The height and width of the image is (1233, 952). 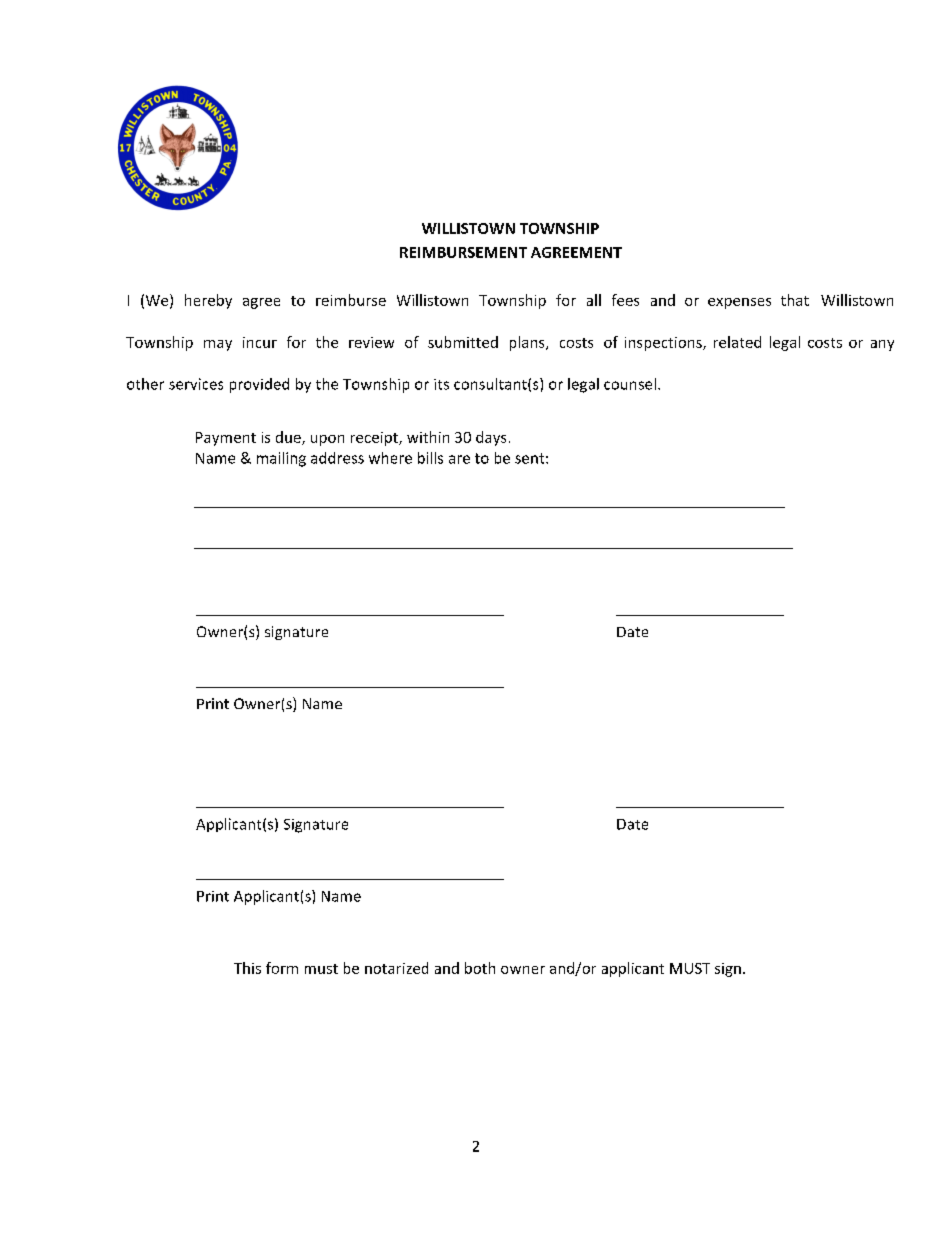 I want to click on plans, so click(x=528, y=343).
